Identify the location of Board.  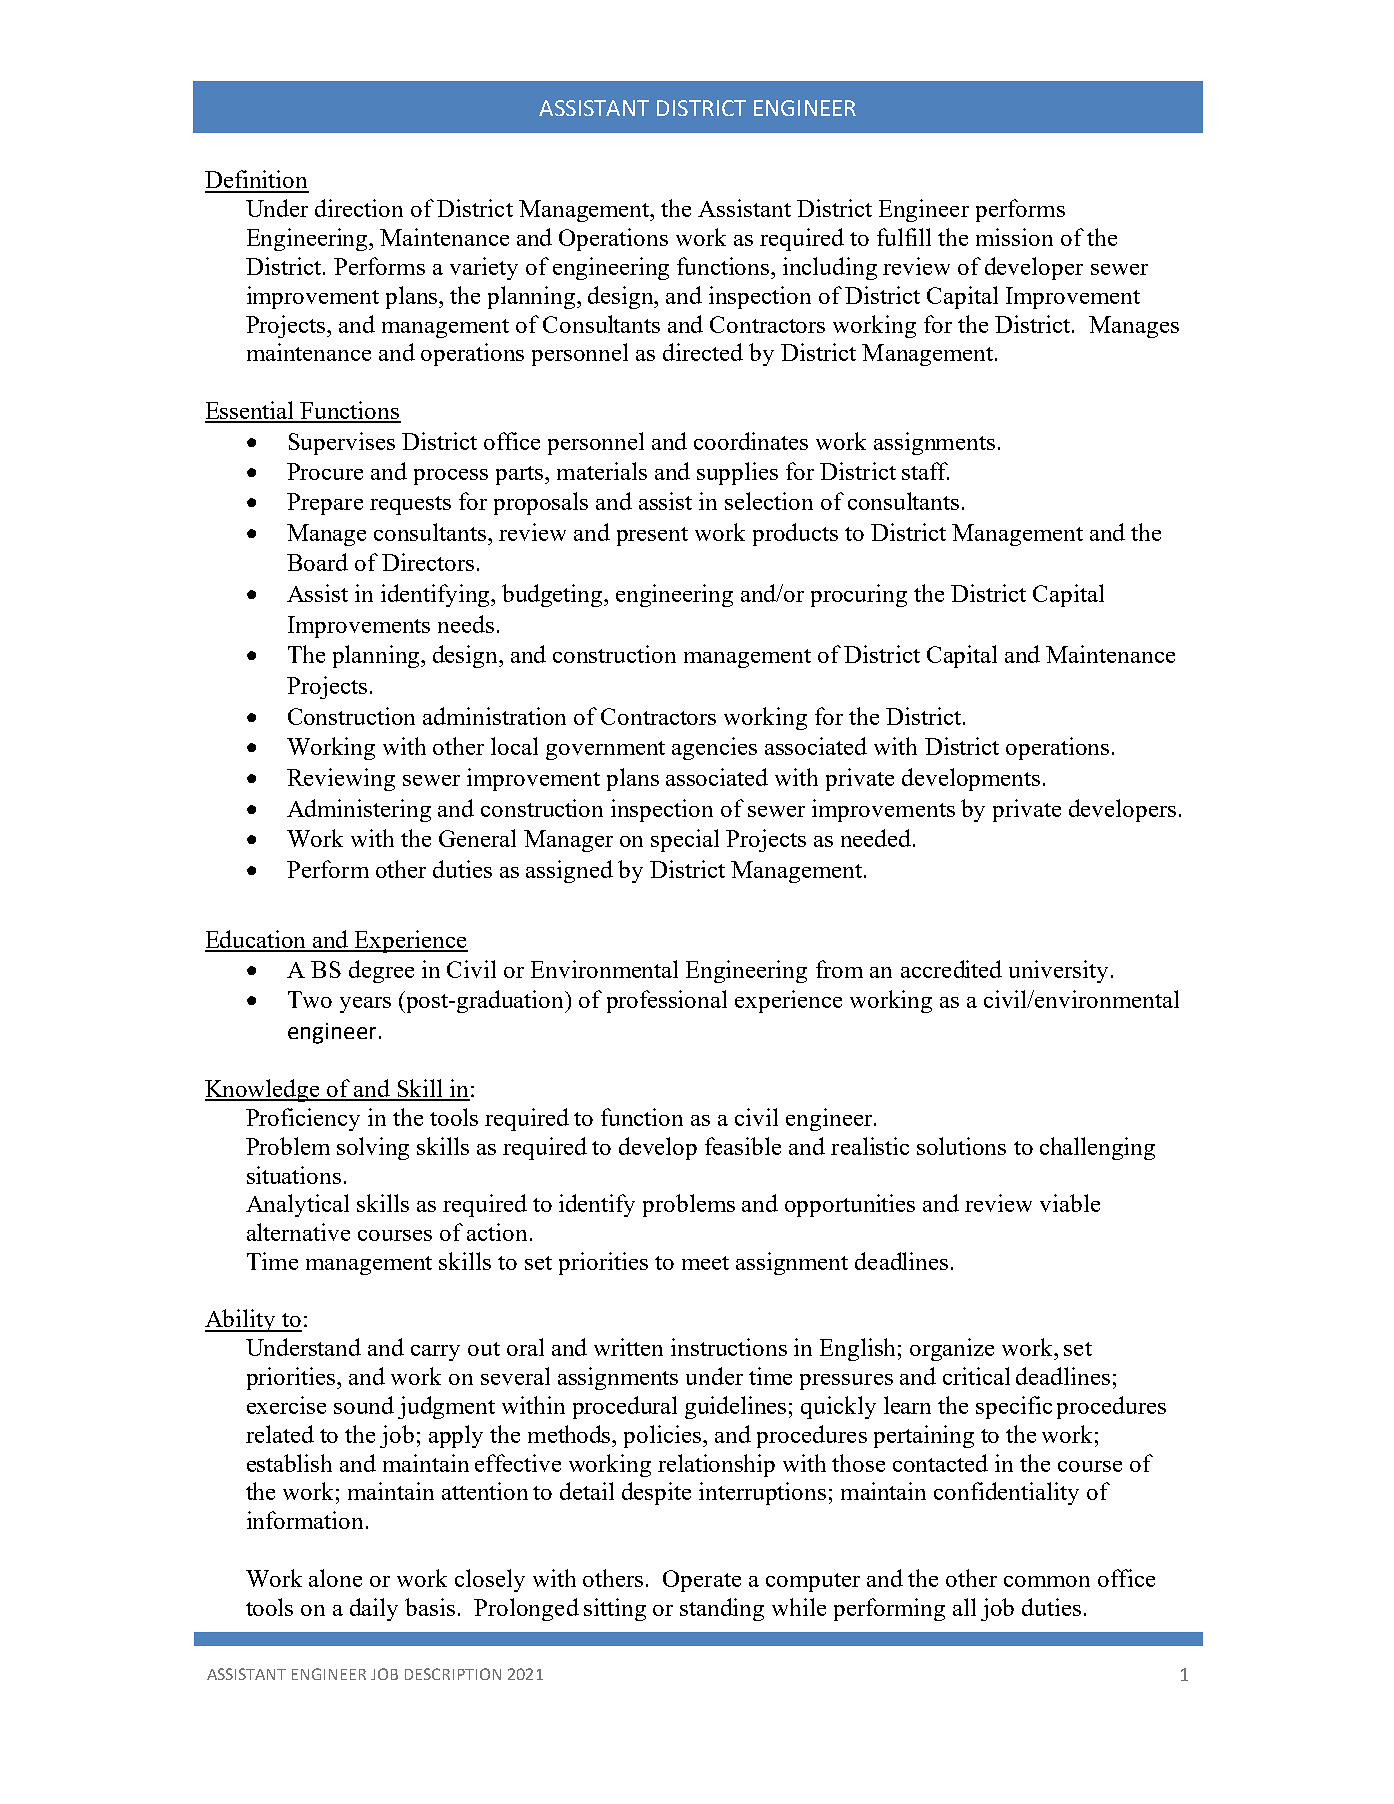
(317, 562).
